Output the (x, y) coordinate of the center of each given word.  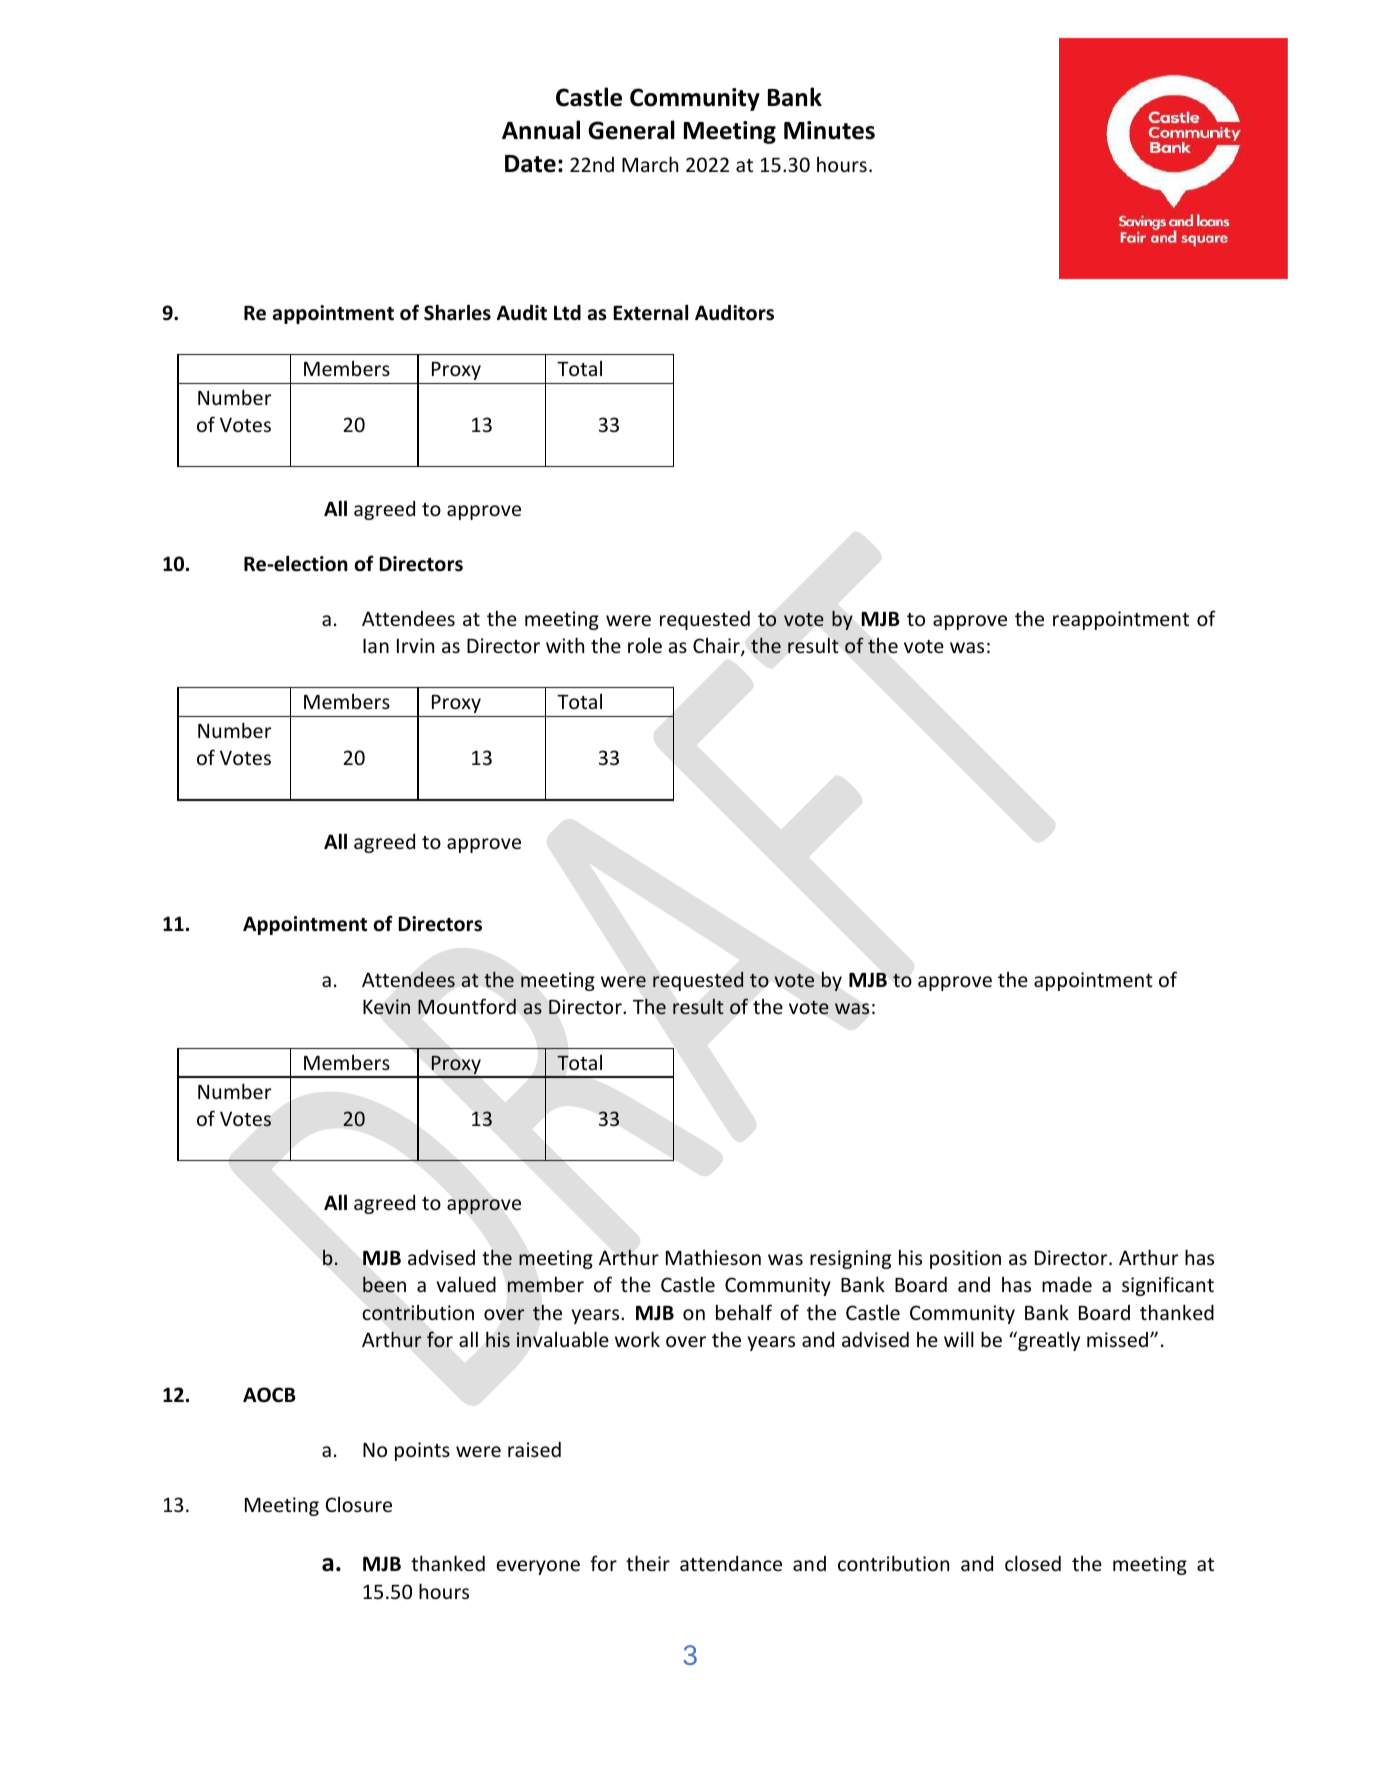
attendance (731, 1563)
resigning (850, 1259)
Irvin (415, 645)
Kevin (386, 1006)
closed (1033, 1563)
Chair (717, 647)
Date (530, 164)
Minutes (829, 130)
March (650, 164)
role (645, 645)
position (965, 1259)
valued (466, 1284)
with (565, 645)
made (1067, 1284)
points (422, 1451)
